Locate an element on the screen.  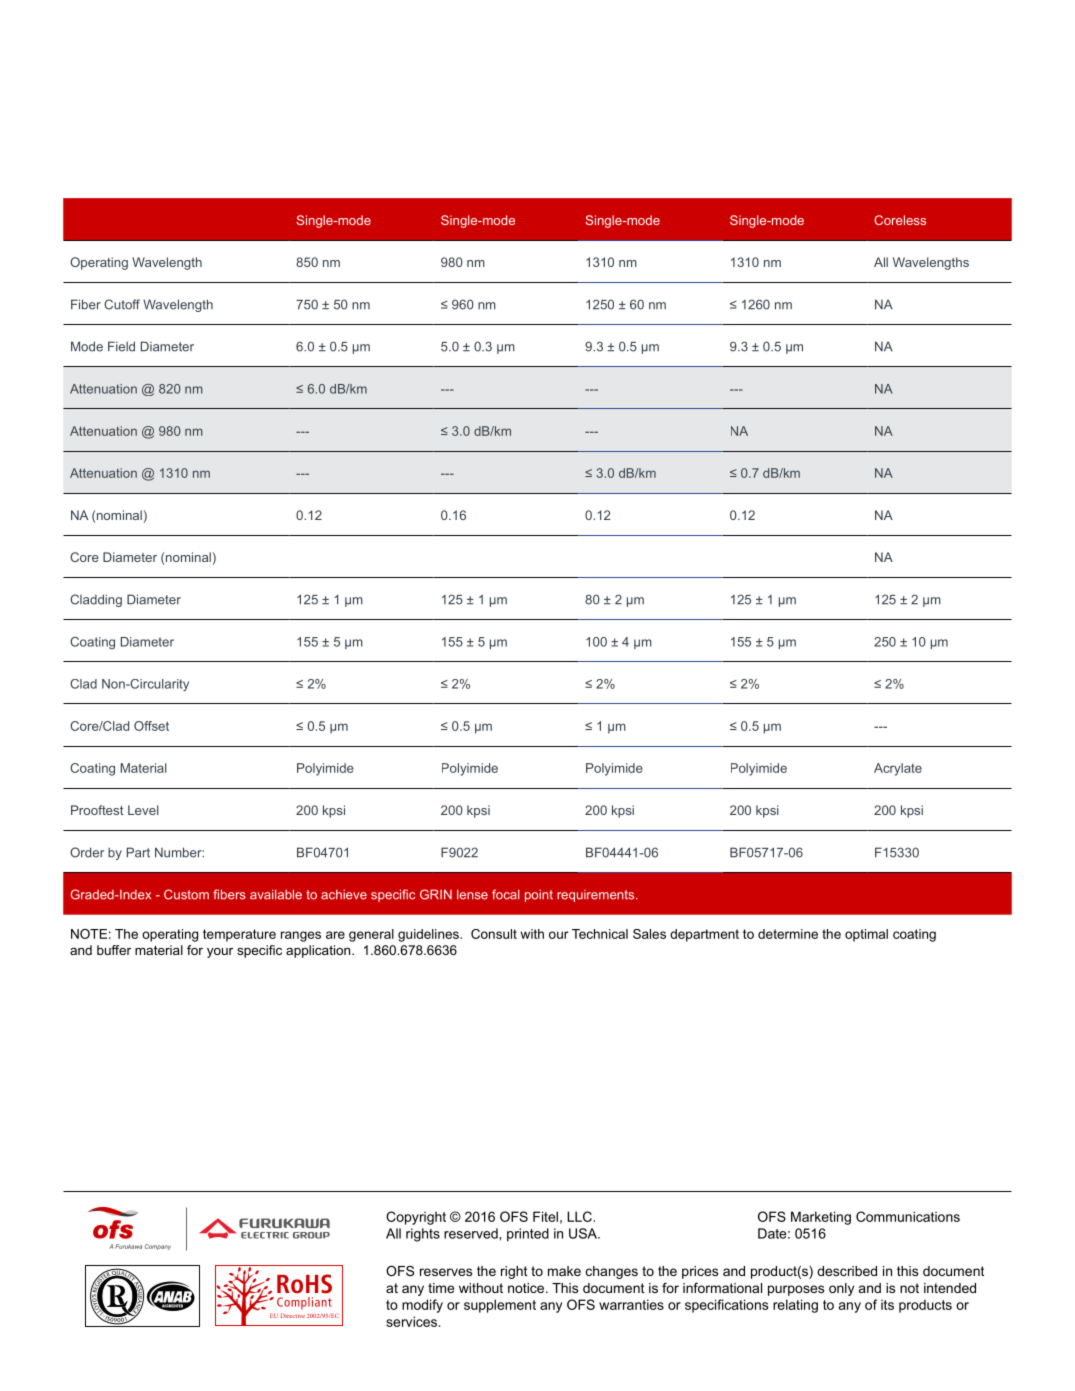
notice is located at coordinates (527, 1288).
